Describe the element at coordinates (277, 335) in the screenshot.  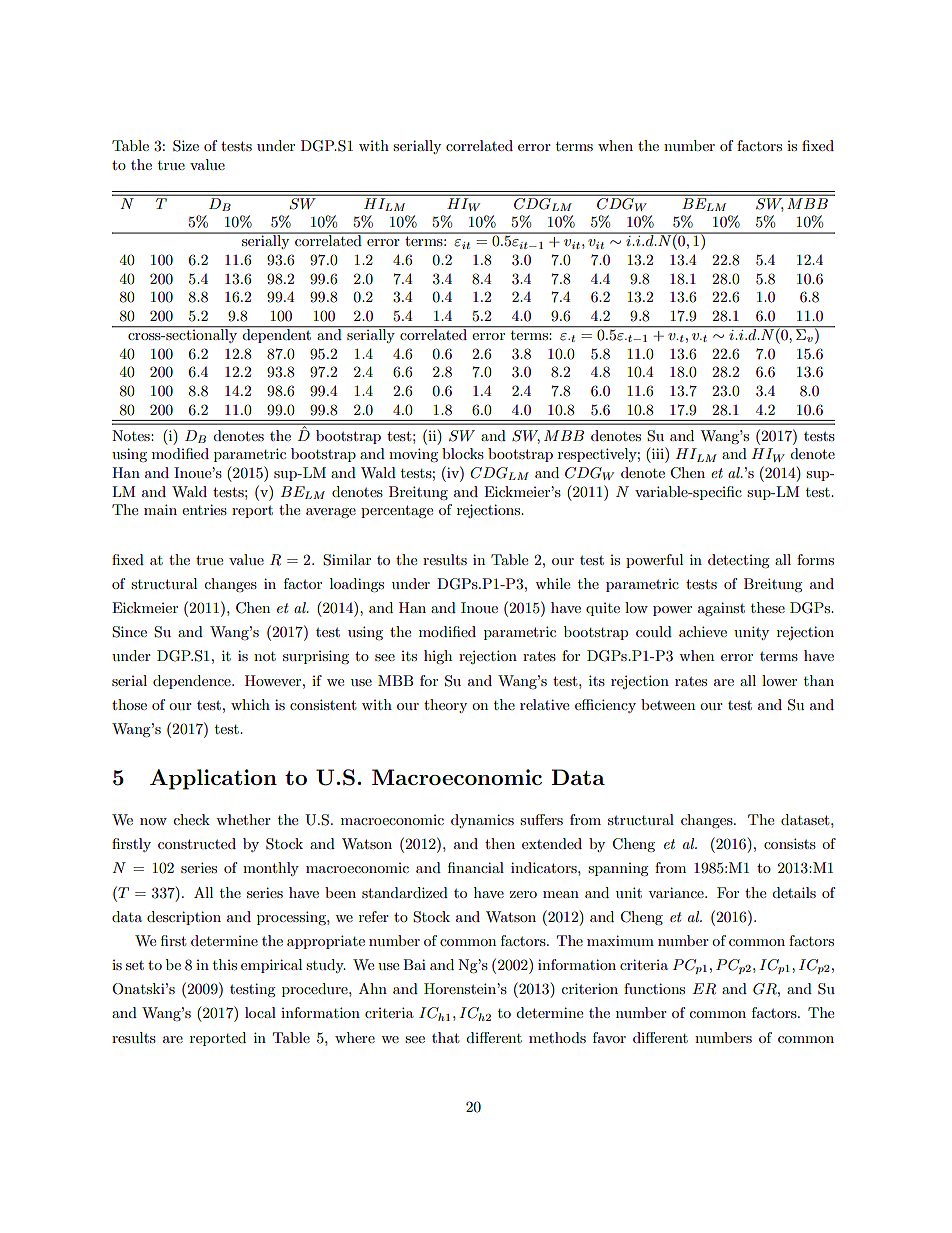
I see `dependent` at that location.
